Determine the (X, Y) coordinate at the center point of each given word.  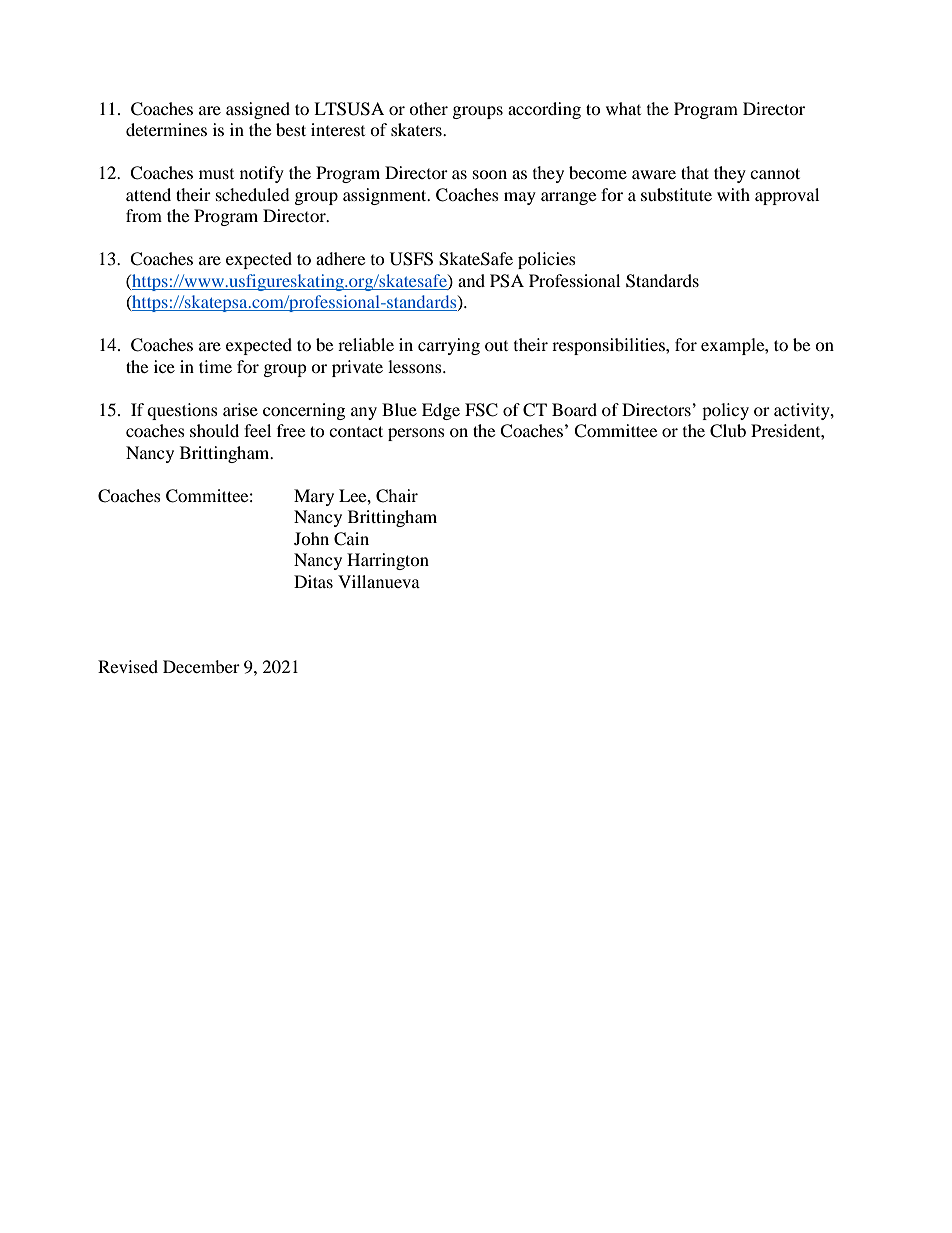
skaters (417, 129)
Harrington (388, 561)
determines (166, 129)
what (623, 108)
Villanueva (379, 581)
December (201, 666)
